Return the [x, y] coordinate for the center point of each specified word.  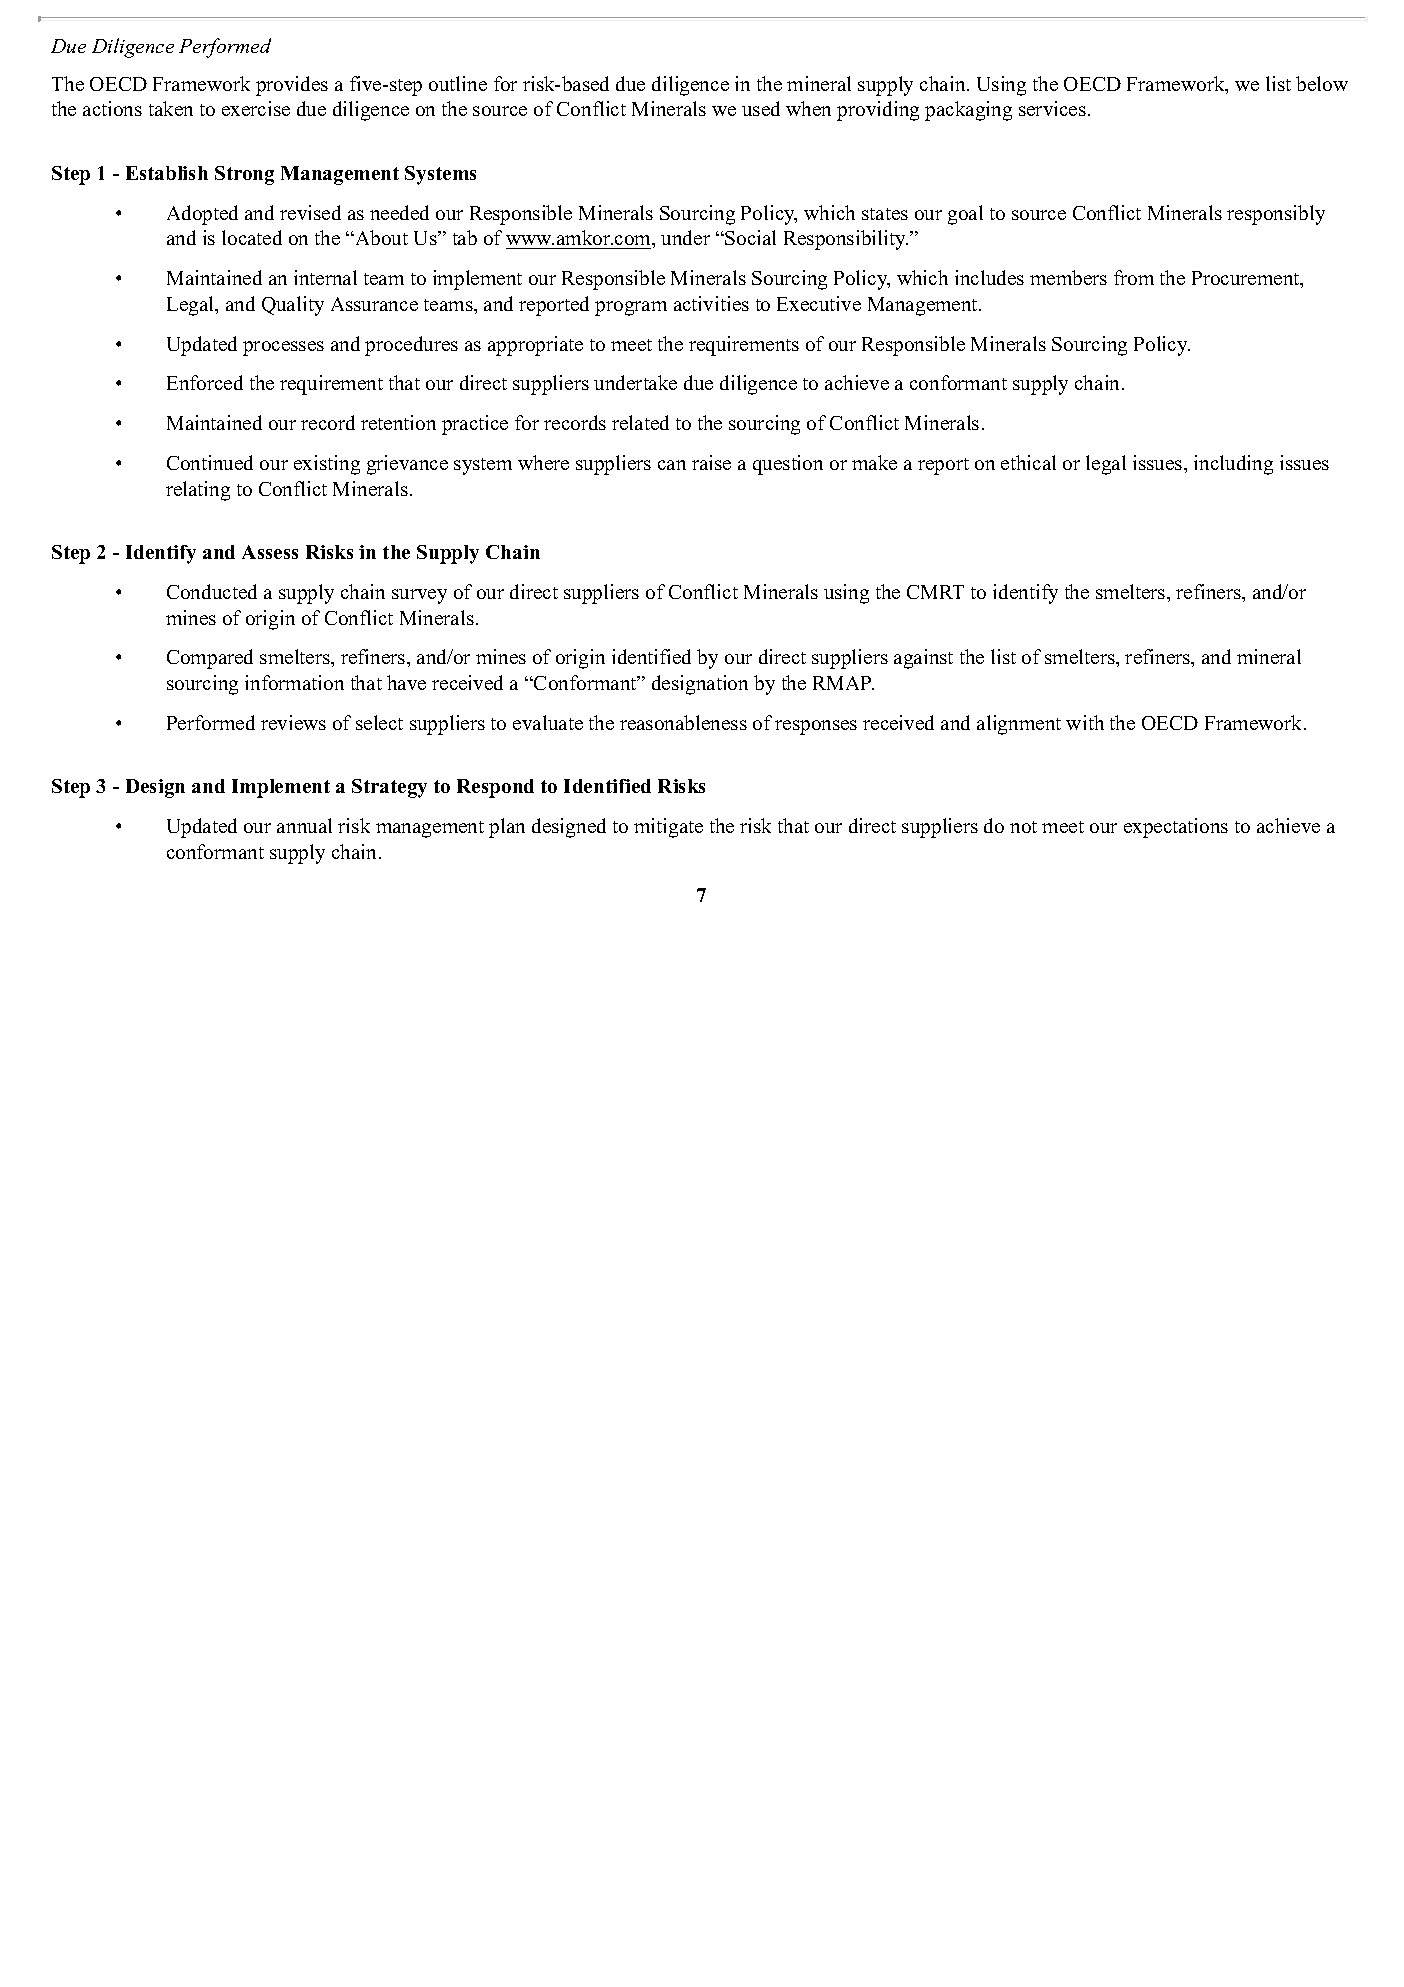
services [1052, 108]
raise [711, 462]
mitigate [668, 828]
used [761, 108]
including [1233, 465]
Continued [210, 462]
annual [304, 825]
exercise [256, 108]
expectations [1176, 828]
